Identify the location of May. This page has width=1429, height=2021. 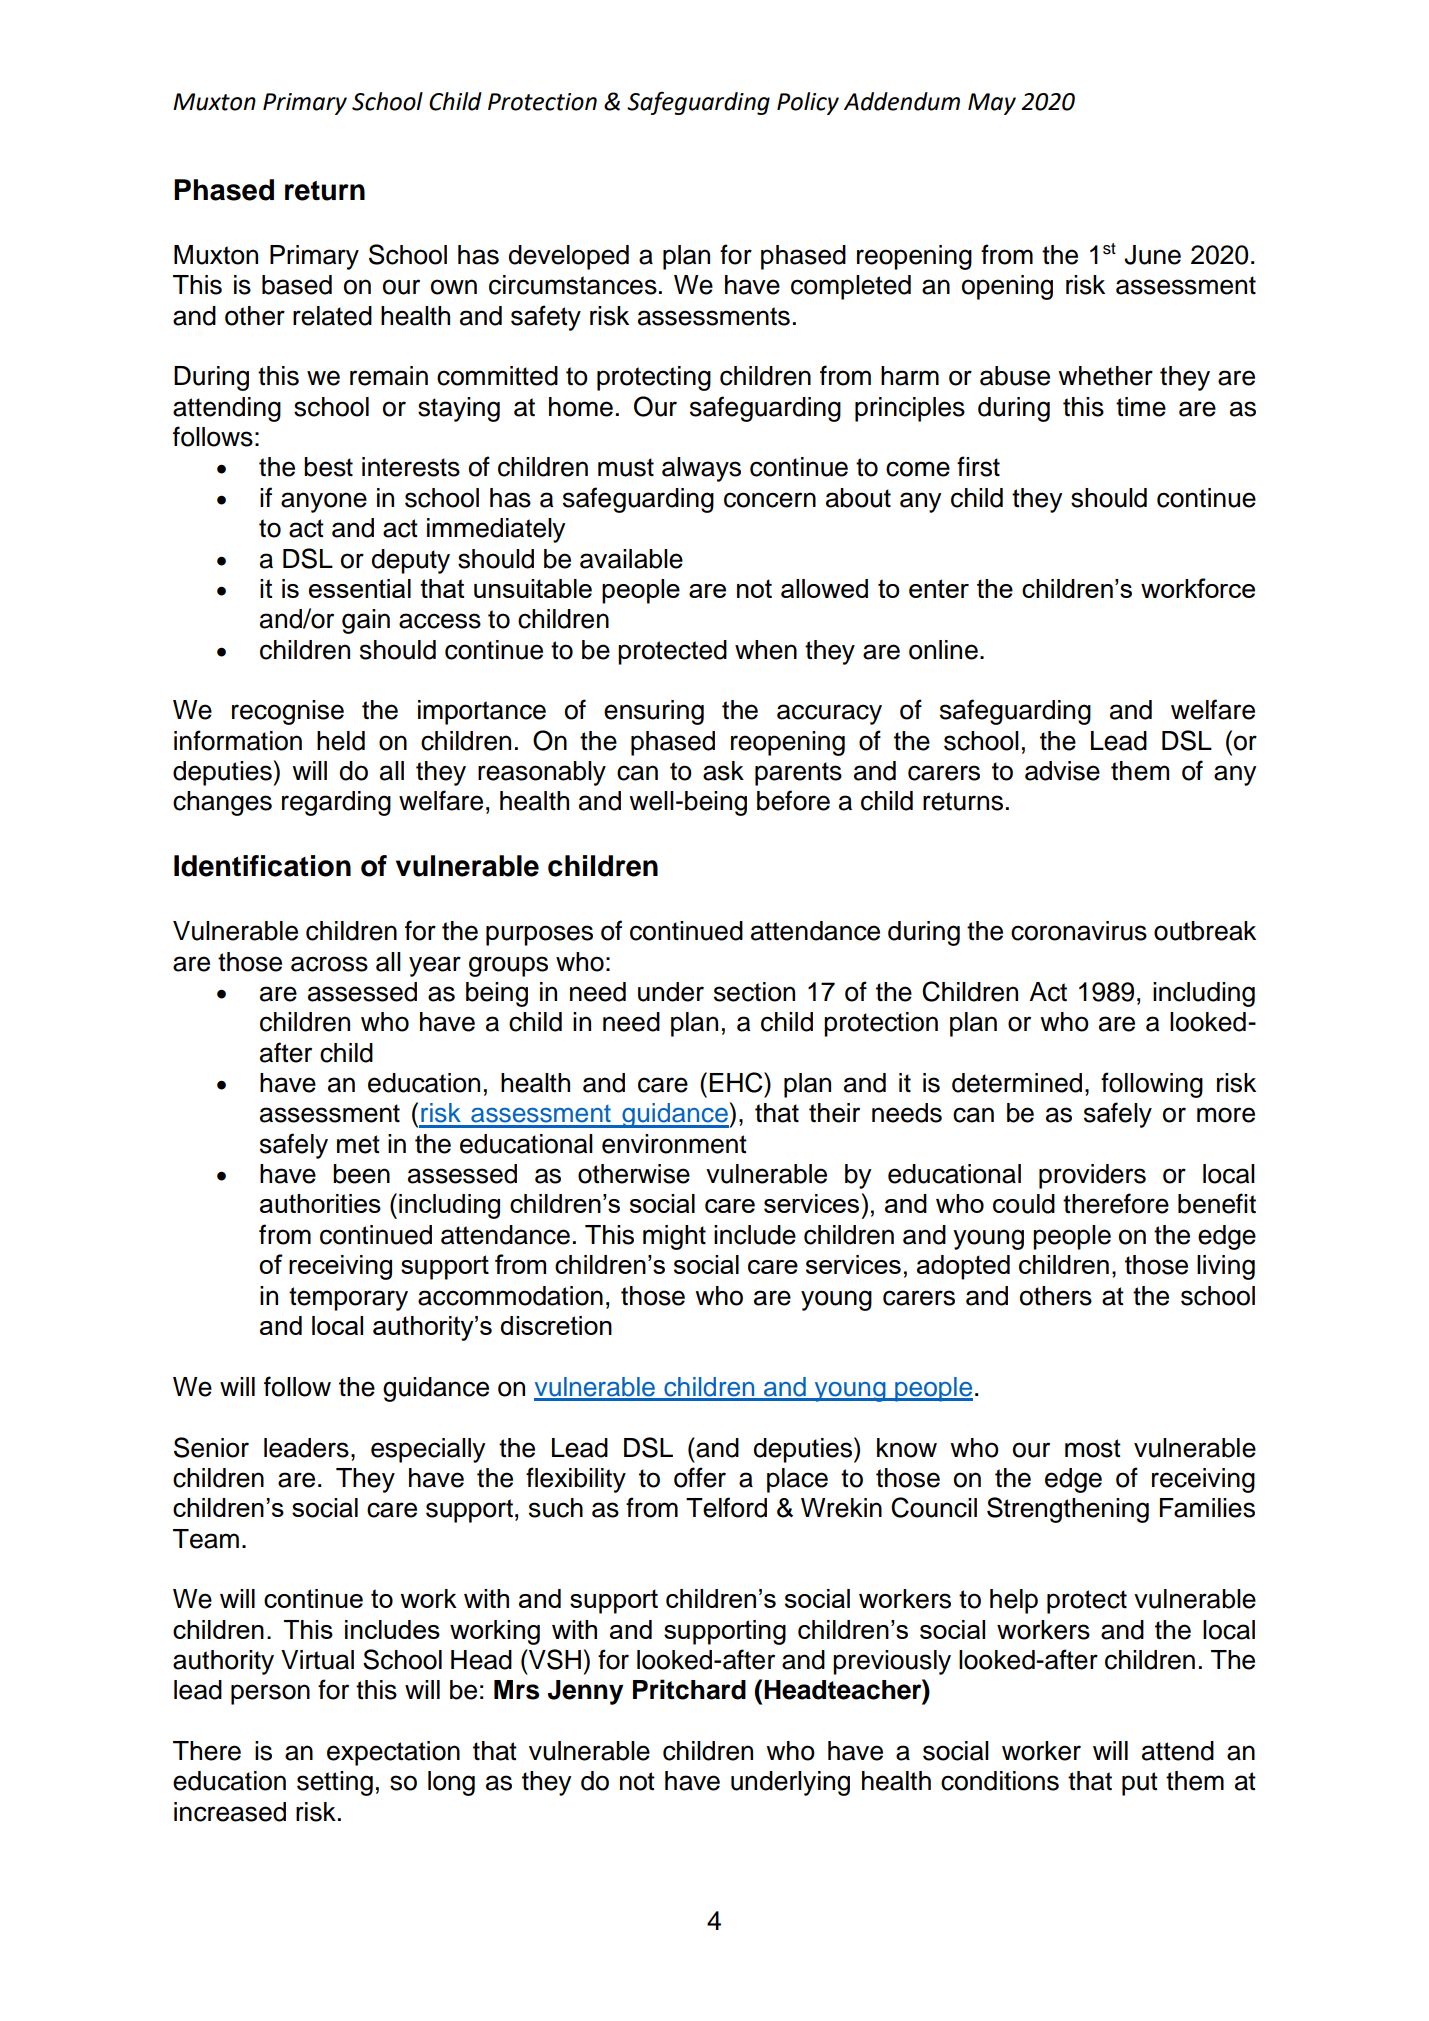
(992, 104).
